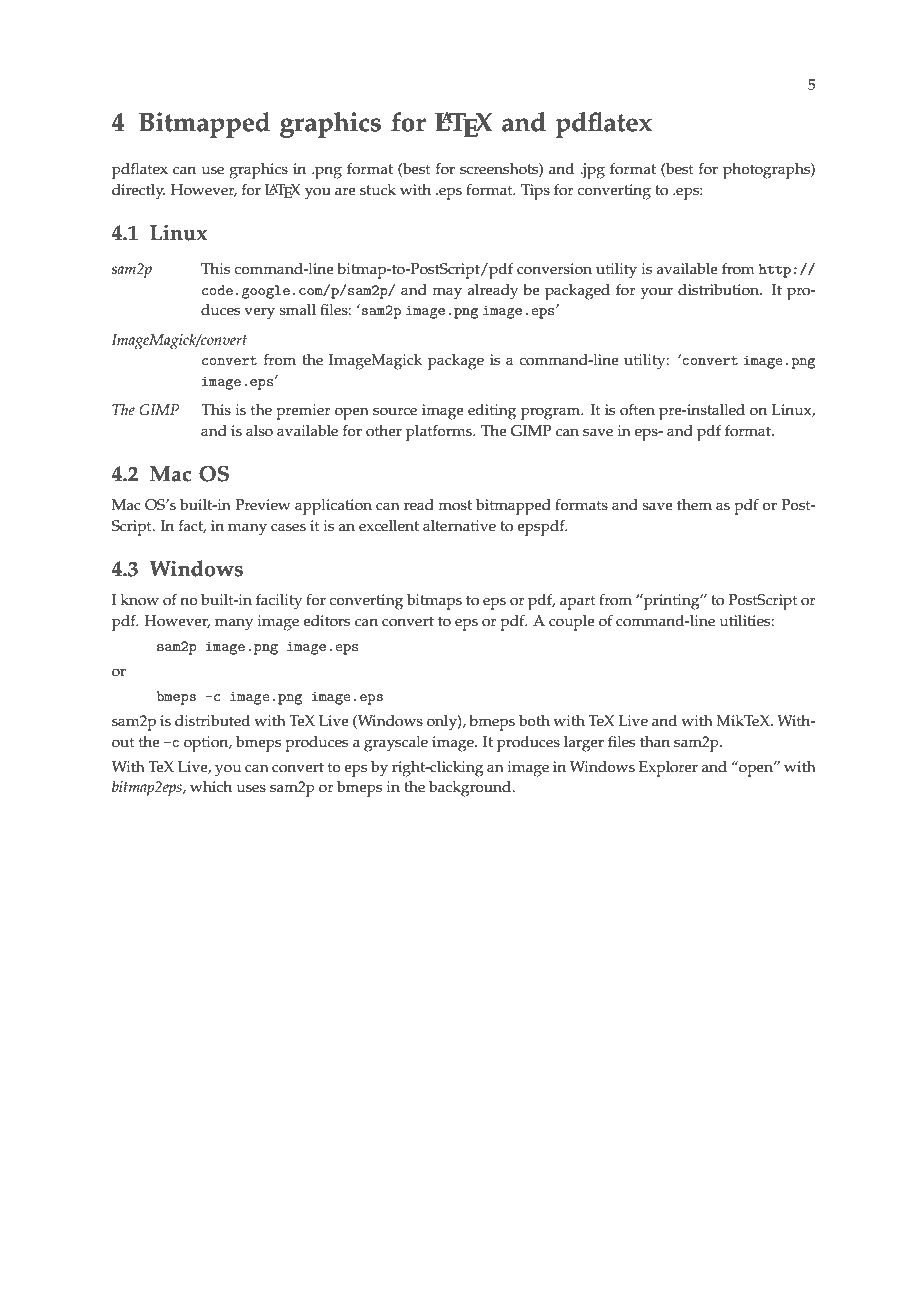  Describe the element at coordinates (593, 171) in the screenshot. I see `jpg` at that location.
